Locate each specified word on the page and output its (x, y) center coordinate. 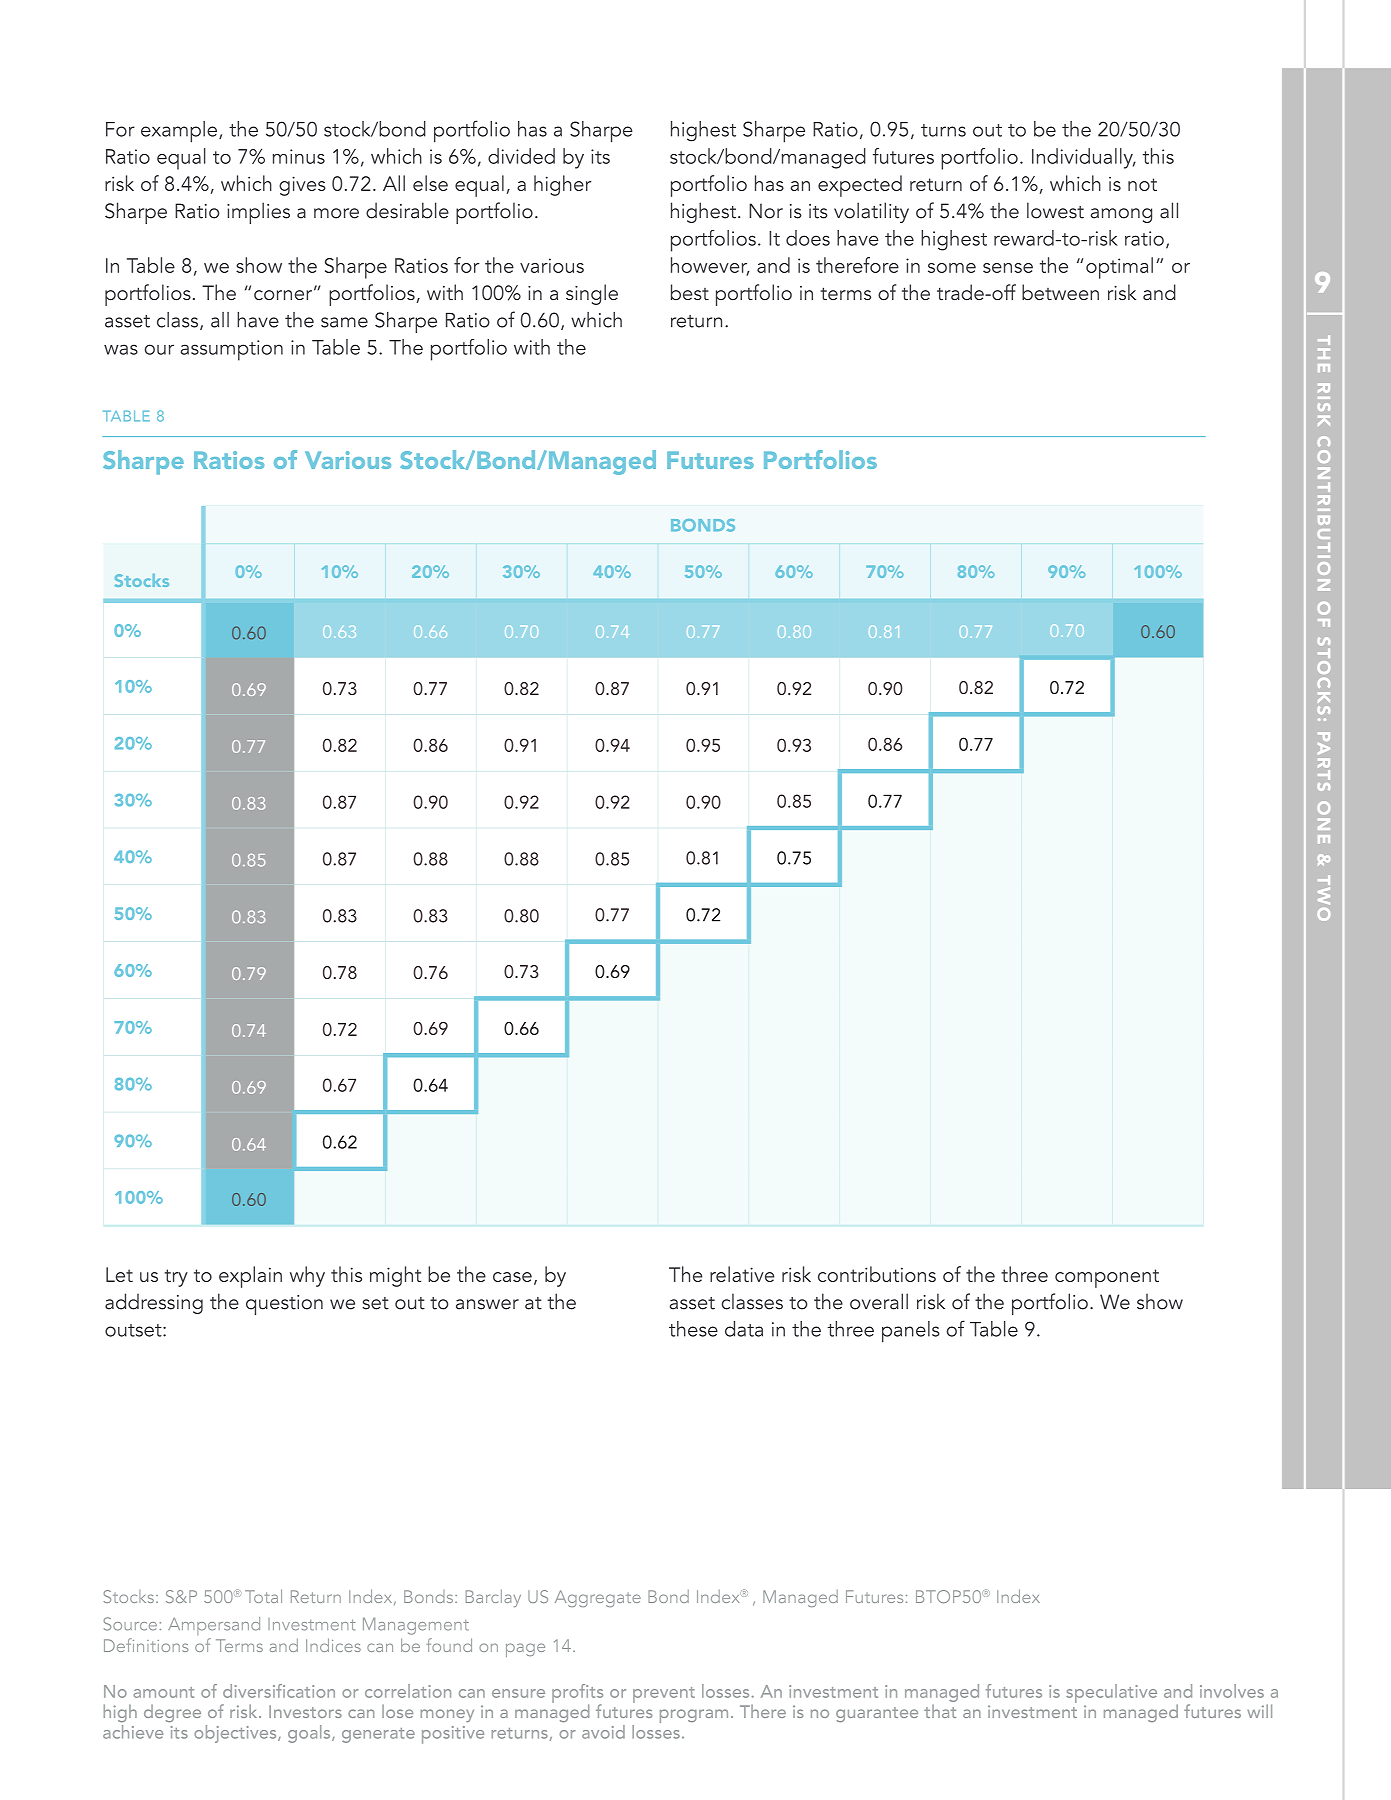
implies (258, 213)
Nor (766, 211)
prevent (664, 1695)
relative (742, 1274)
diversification (279, 1691)
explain (250, 1277)
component (1107, 1278)
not (1142, 184)
